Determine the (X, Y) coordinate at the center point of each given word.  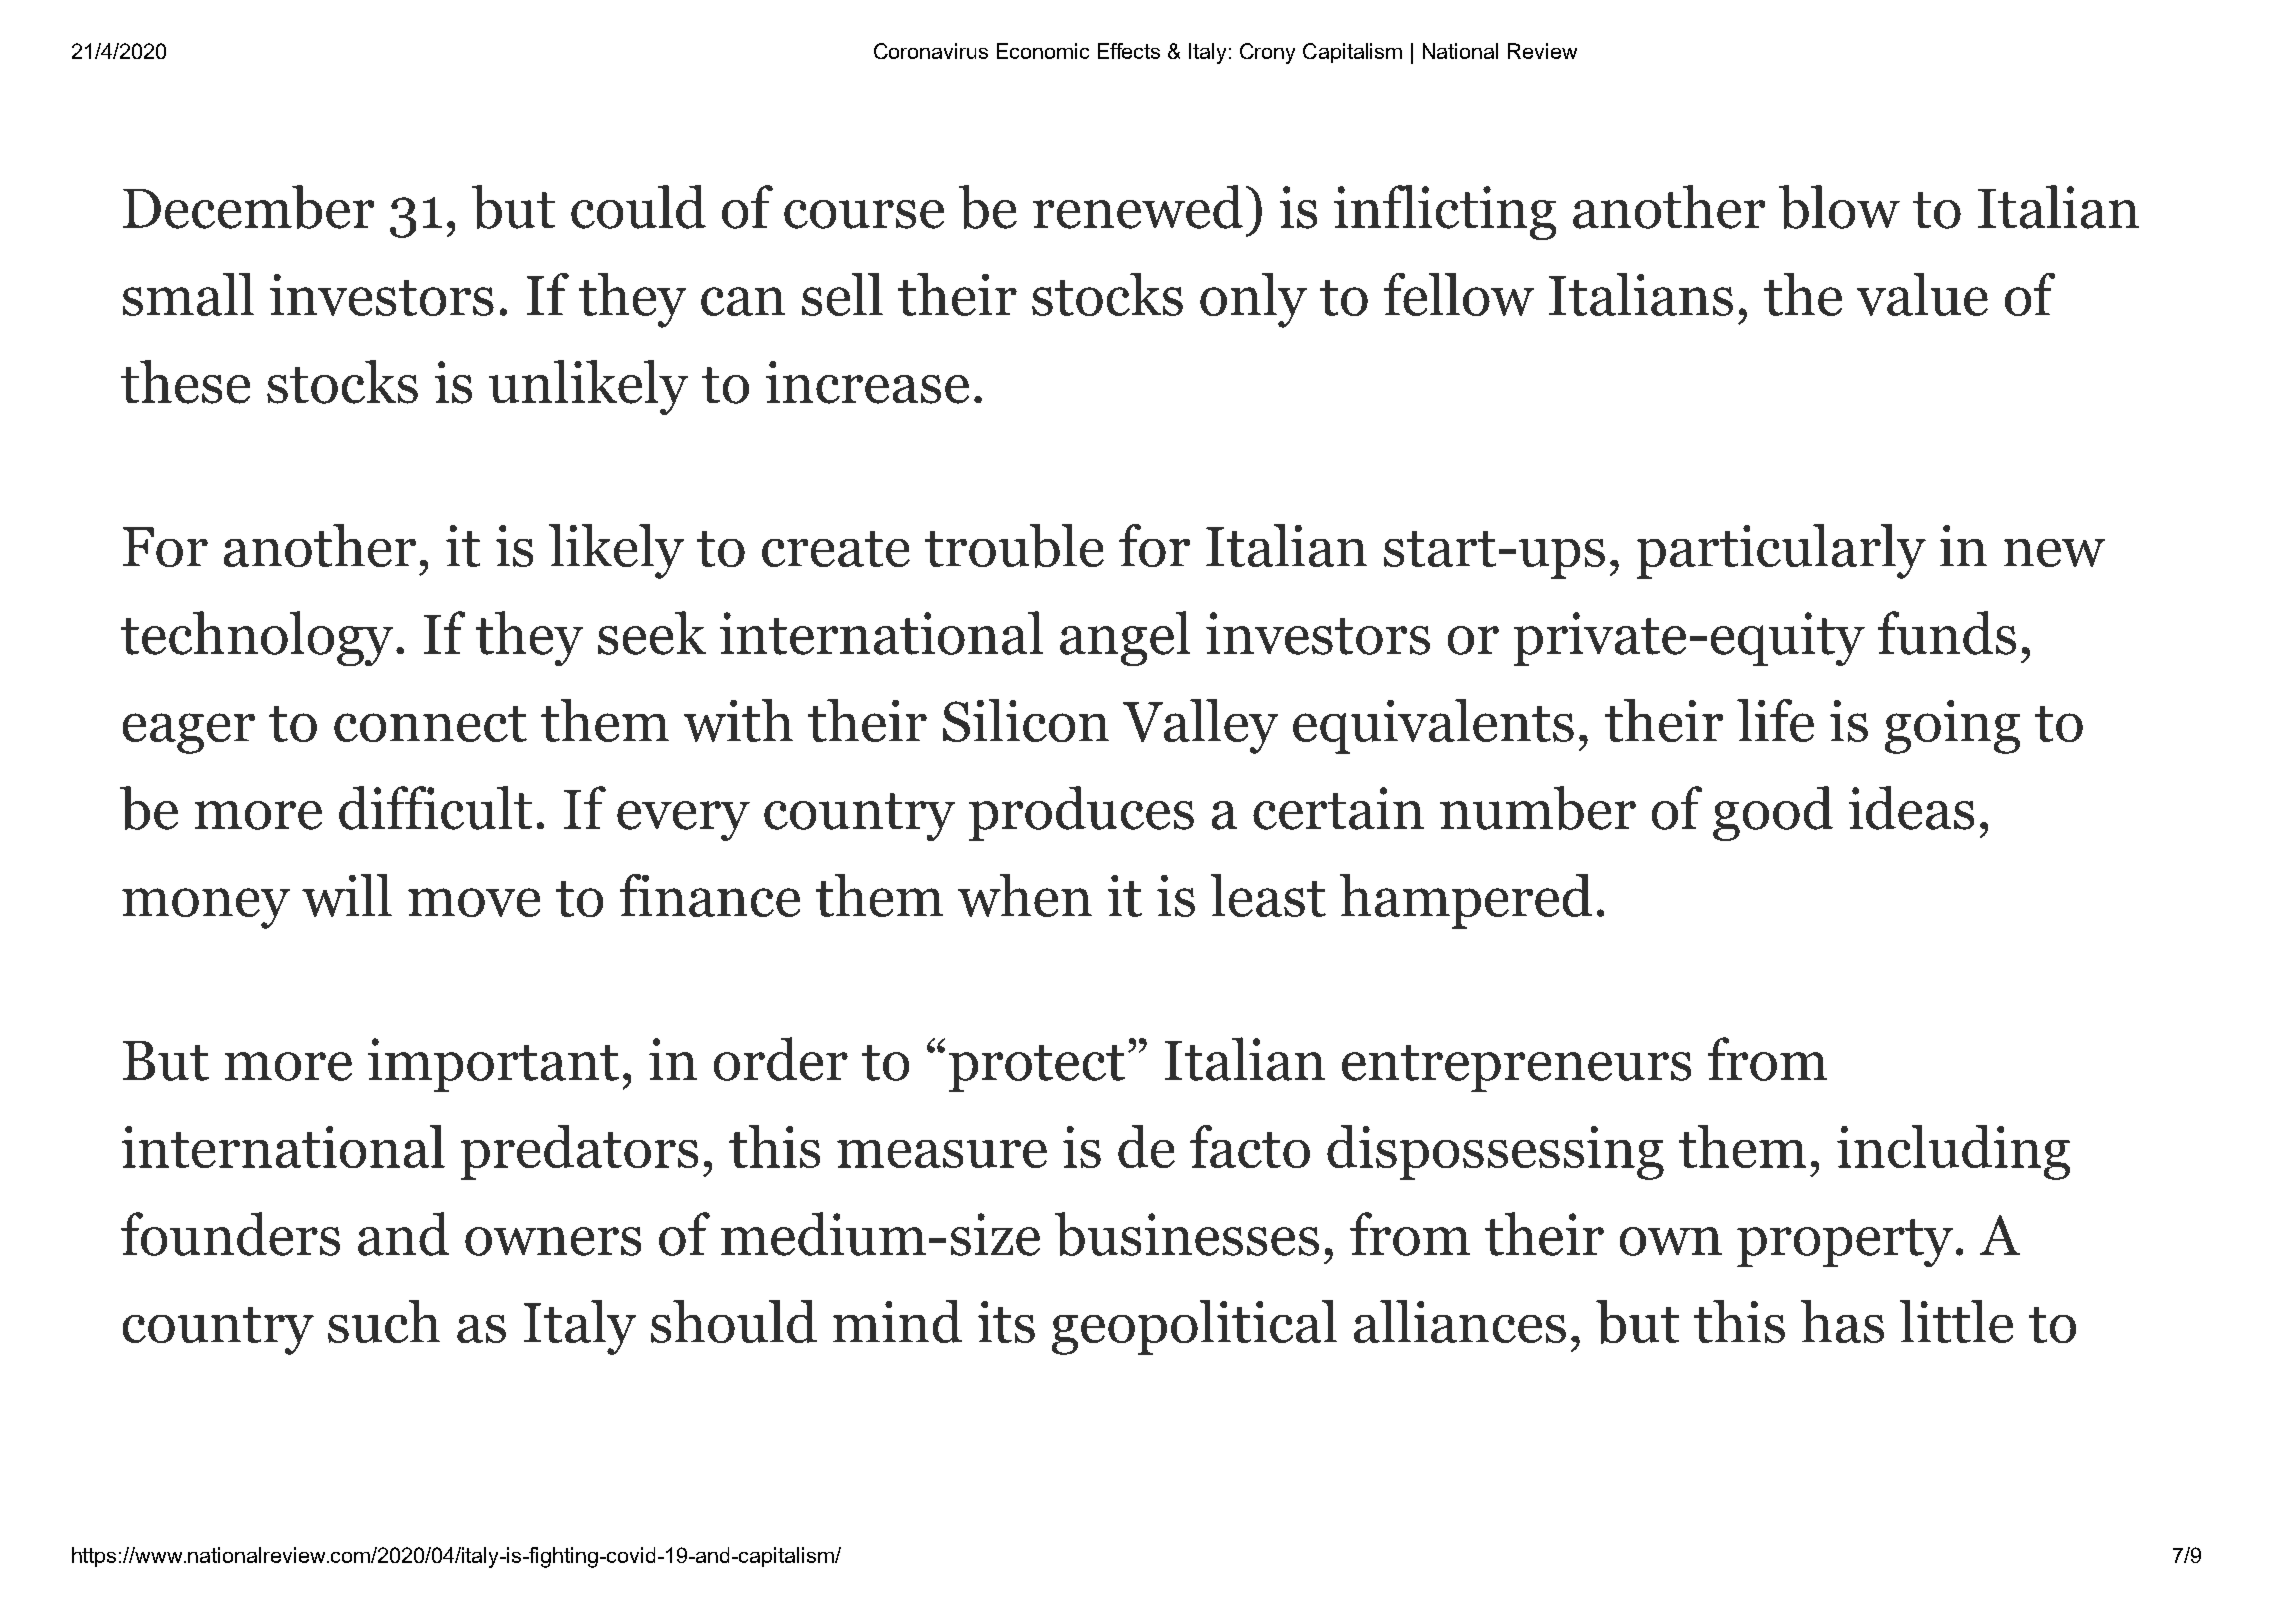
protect (1037, 1068)
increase (867, 382)
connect (430, 724)
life (1775, 720)
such (384, 1321)
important (493, 1065)
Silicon (1026, 720)
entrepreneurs (1516, 1068)
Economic (1043, 51)
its (1006, 1322)
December (248, 207)
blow (1839, 207)
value (1922, 294)
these (185, 382)
